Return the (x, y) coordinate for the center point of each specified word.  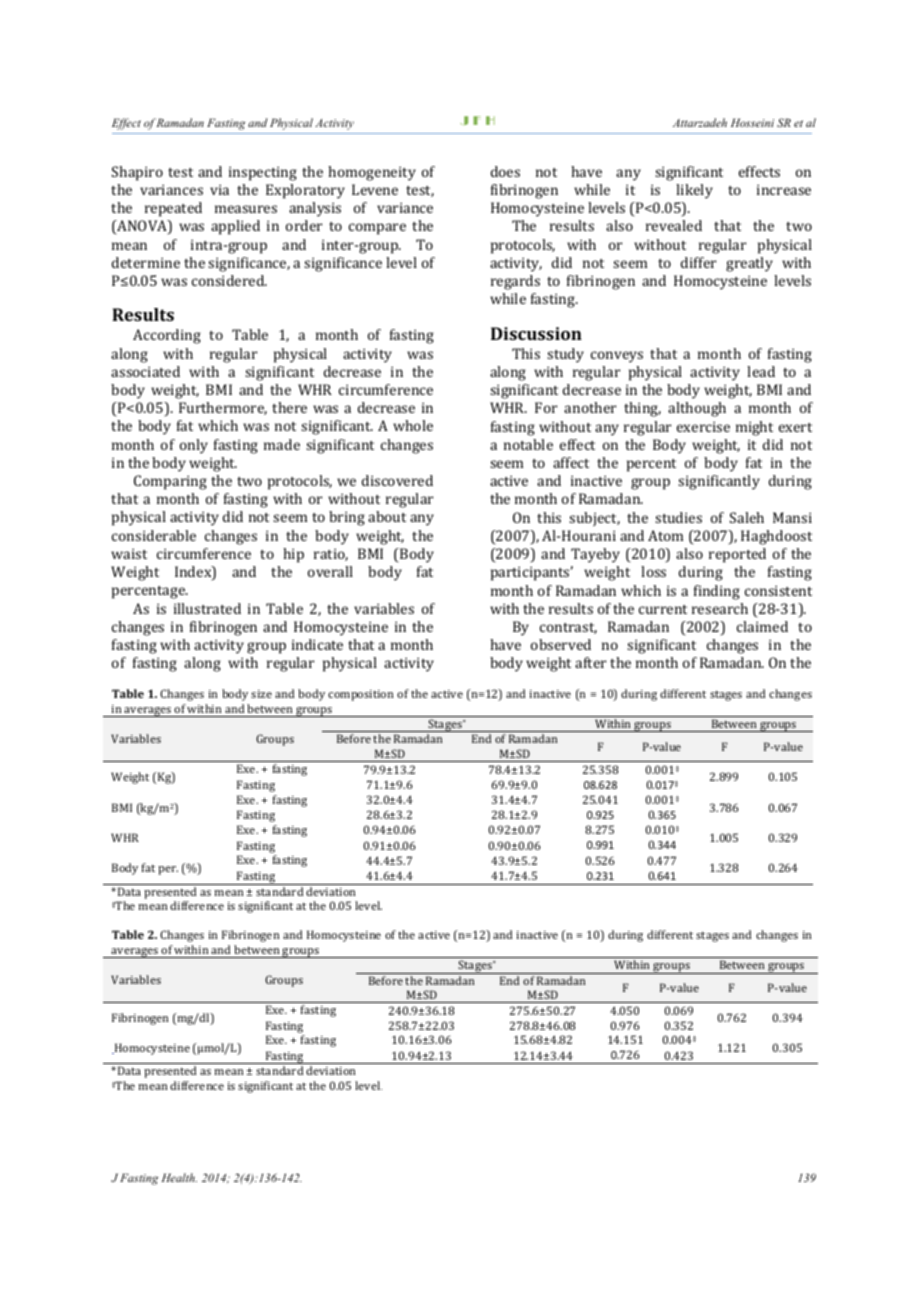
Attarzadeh (700, 122)
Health (179, 1177)
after (590, 662)
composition (360, 695)
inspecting (263, 173)
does (505, 171)
